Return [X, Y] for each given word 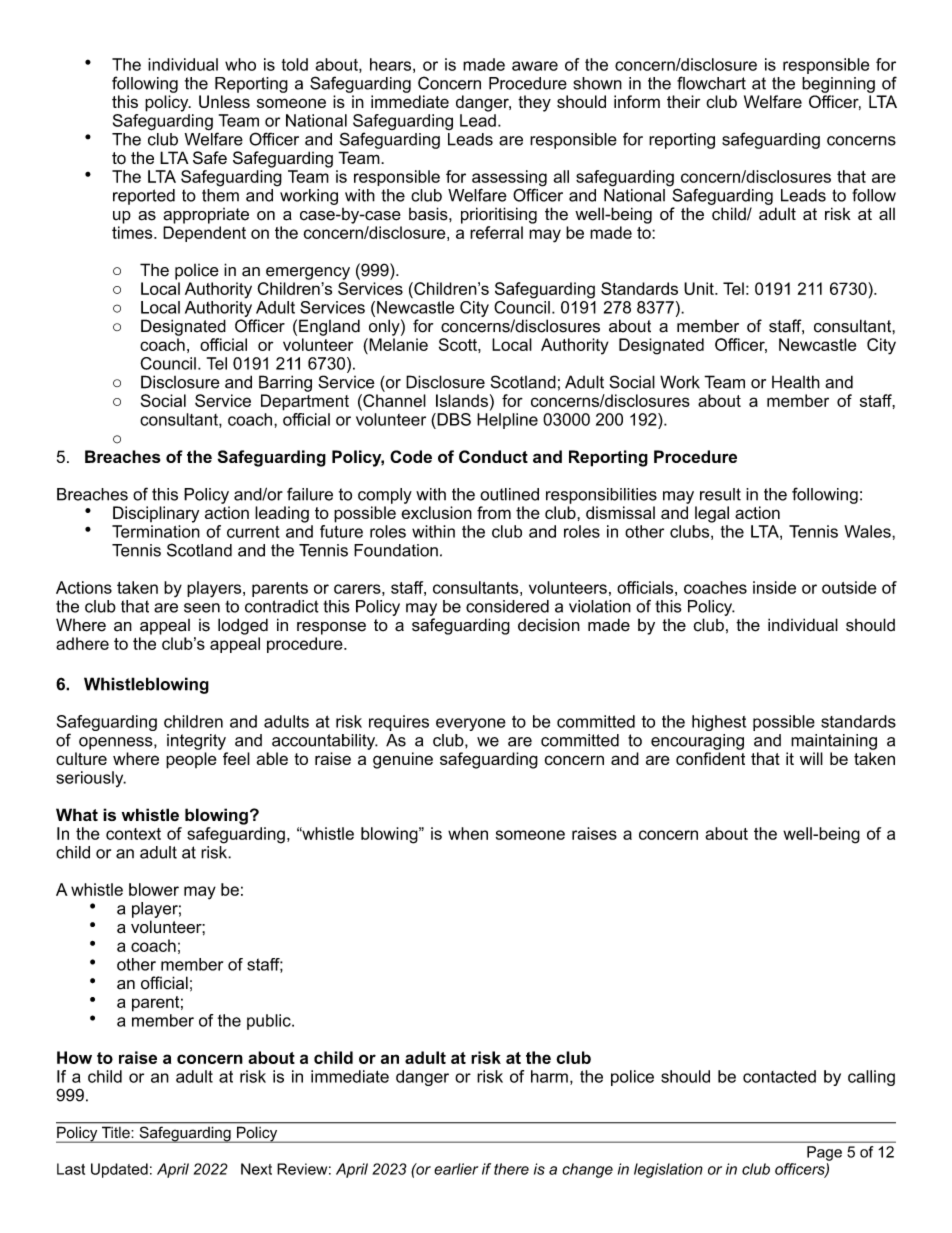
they [534, 103]
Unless [224, 101]
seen [202, 608]
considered [507, 606]
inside [774, 587]
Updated [119, 1170]
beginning [838, 85]
